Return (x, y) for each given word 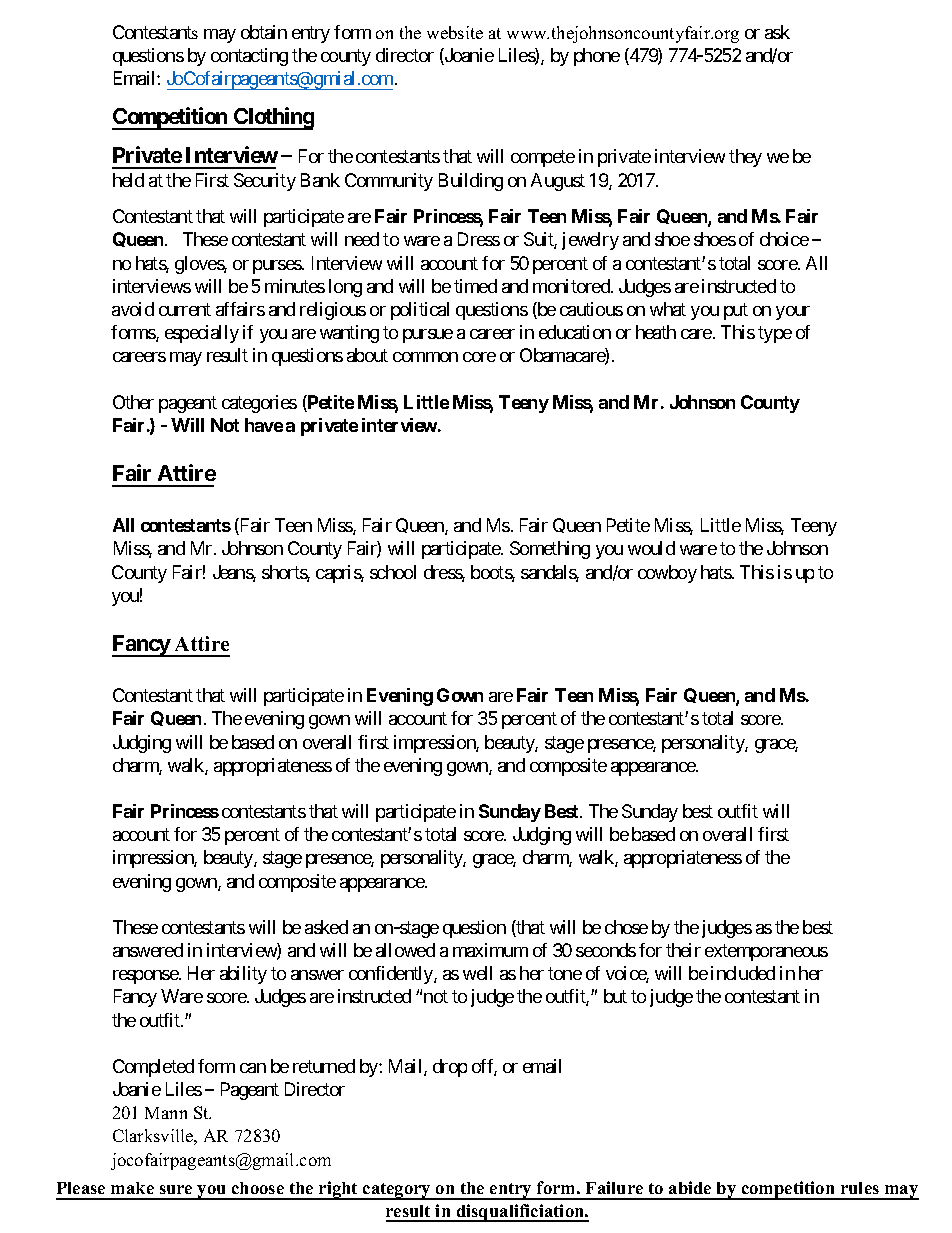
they (745, 158)
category (397, 1191)
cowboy (667, 574)
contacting (249, 57)
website (455, 32)
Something (550, 550)
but (615, 996)
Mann (166, 1113)
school (393, 572)
